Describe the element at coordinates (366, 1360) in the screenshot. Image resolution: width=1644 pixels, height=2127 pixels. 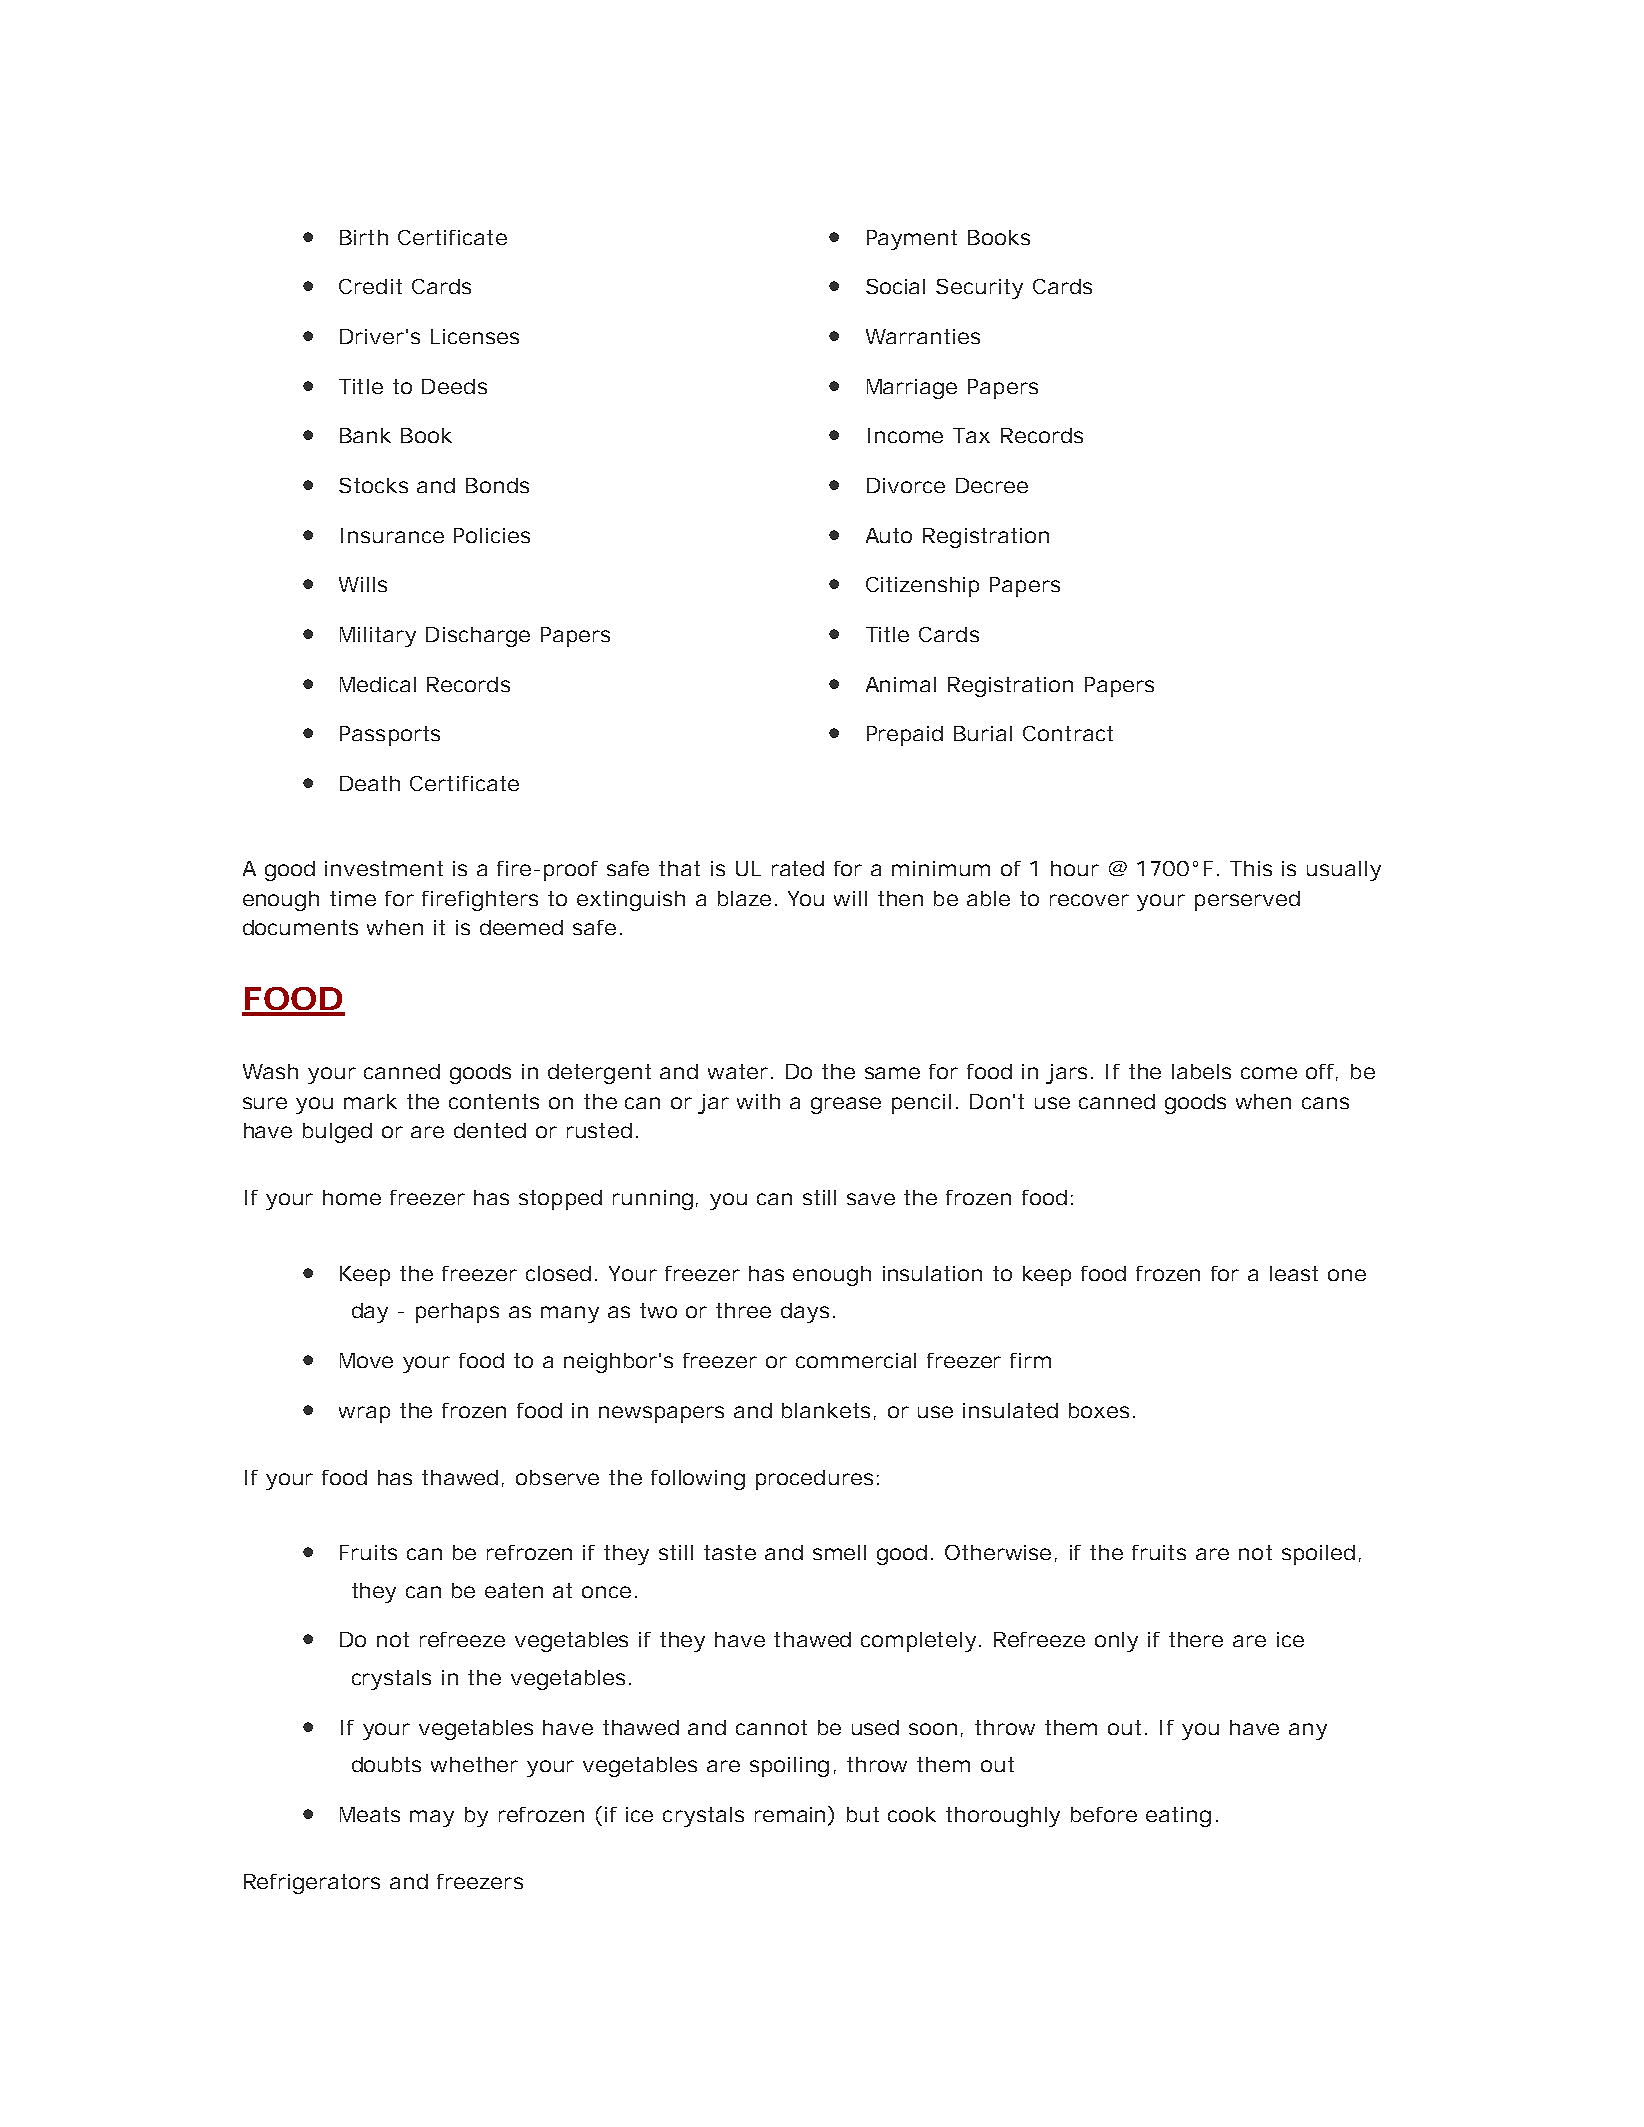
I see `Move` at that location.
